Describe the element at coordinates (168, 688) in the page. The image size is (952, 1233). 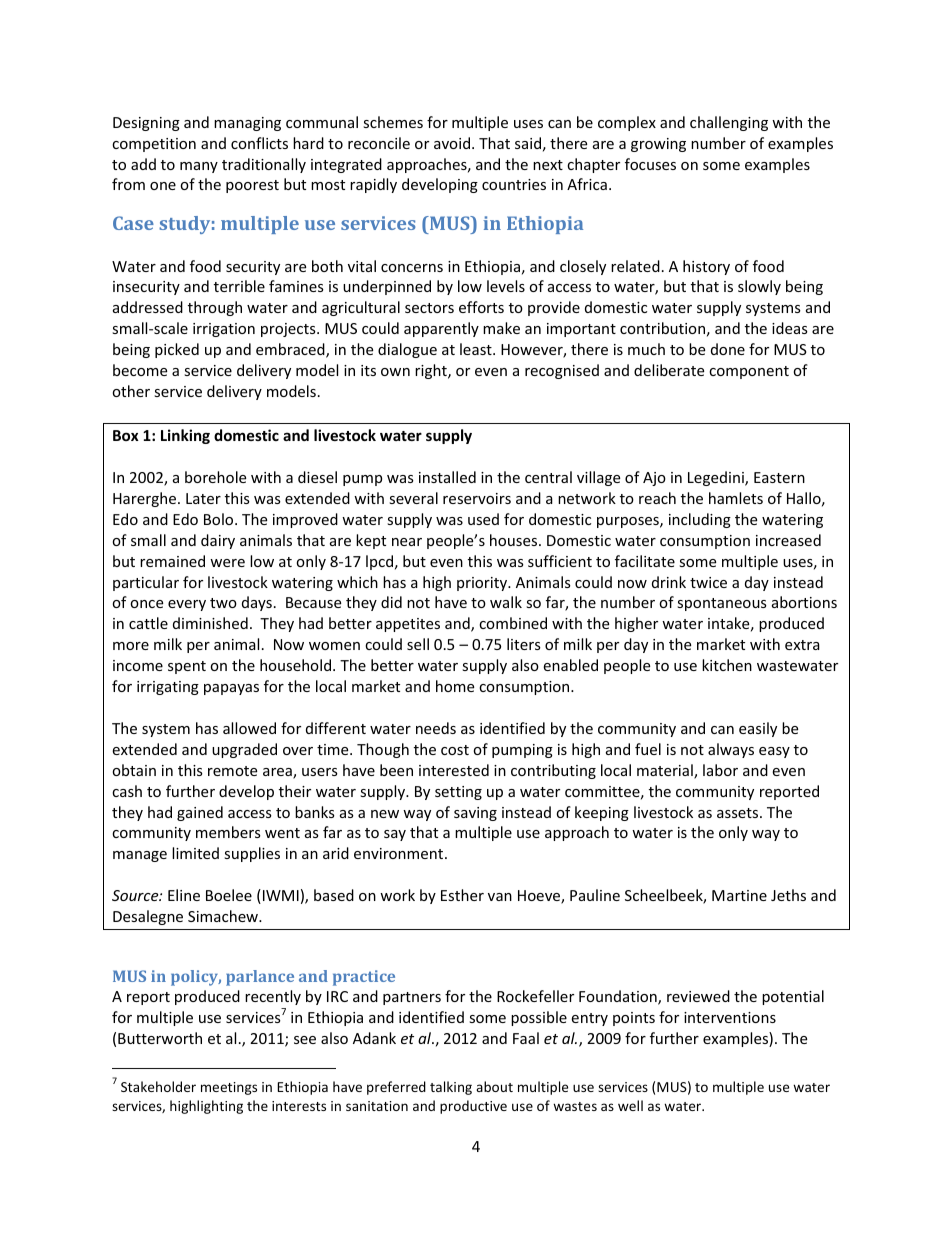
I see `irrigating` at that location.
